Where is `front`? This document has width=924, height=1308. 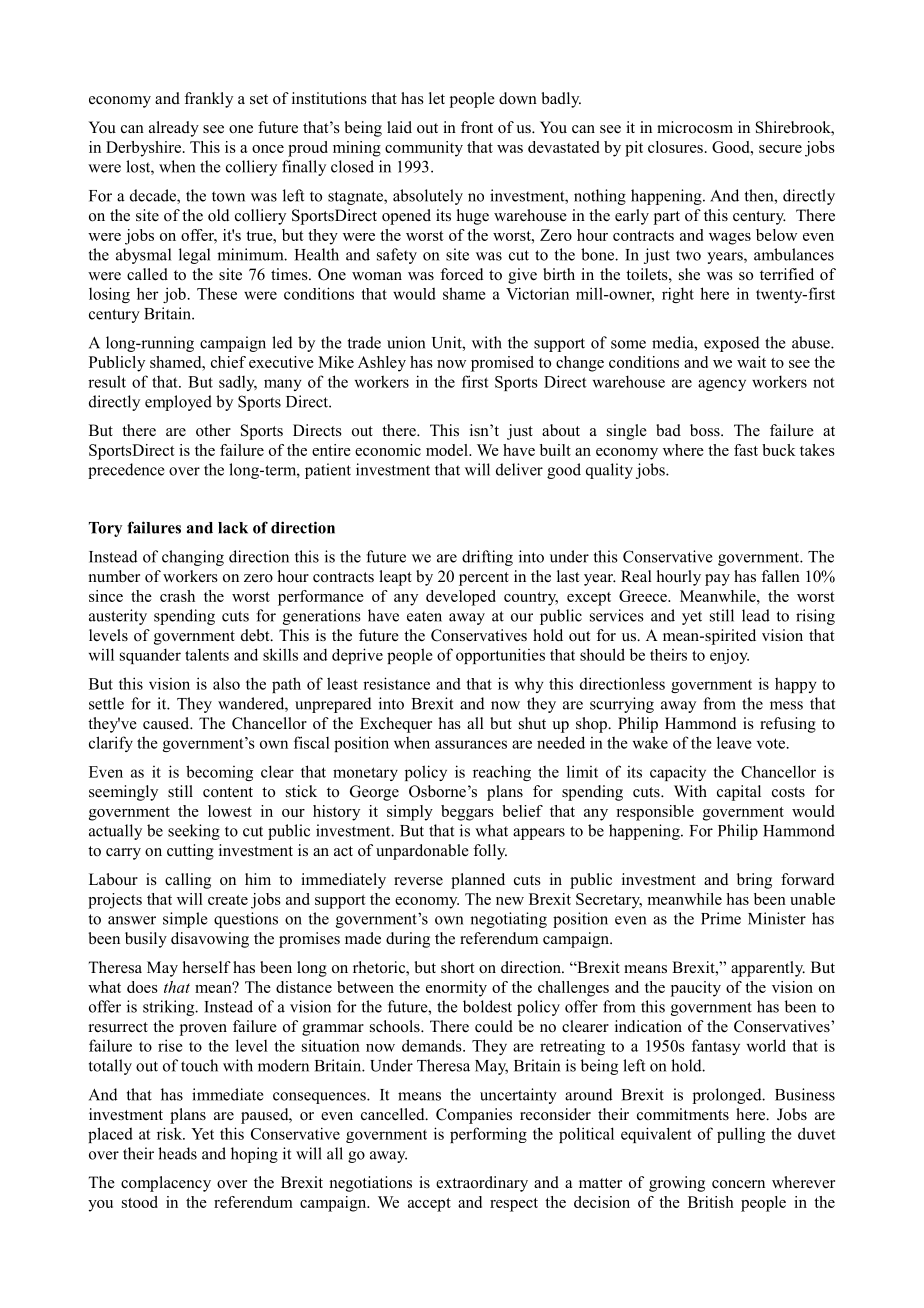
front is located at coordinates (477, 127).
